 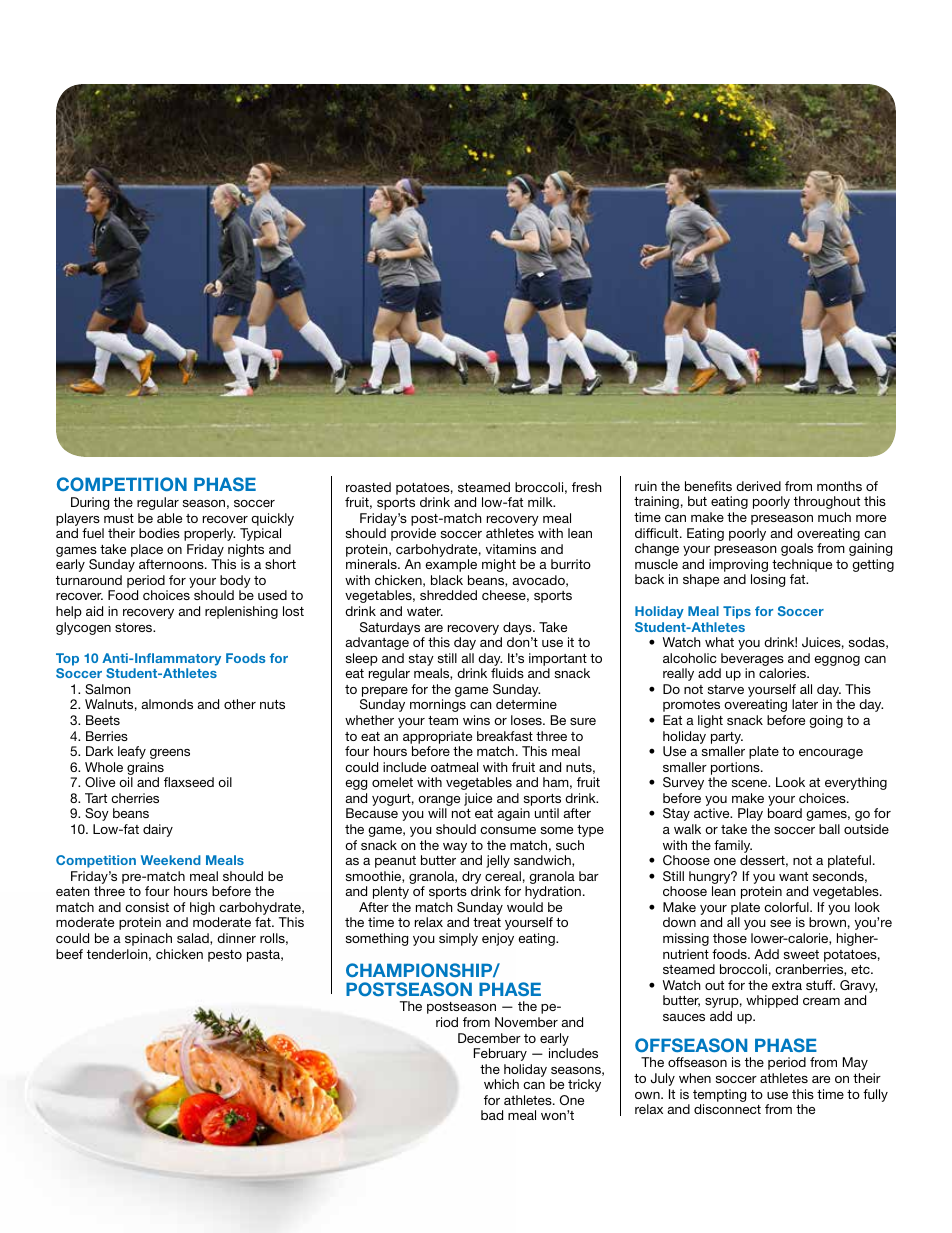 What do you see at coordinates (119, 518) in the screenshot?
I see `must` at bounding box center [119, 518].
